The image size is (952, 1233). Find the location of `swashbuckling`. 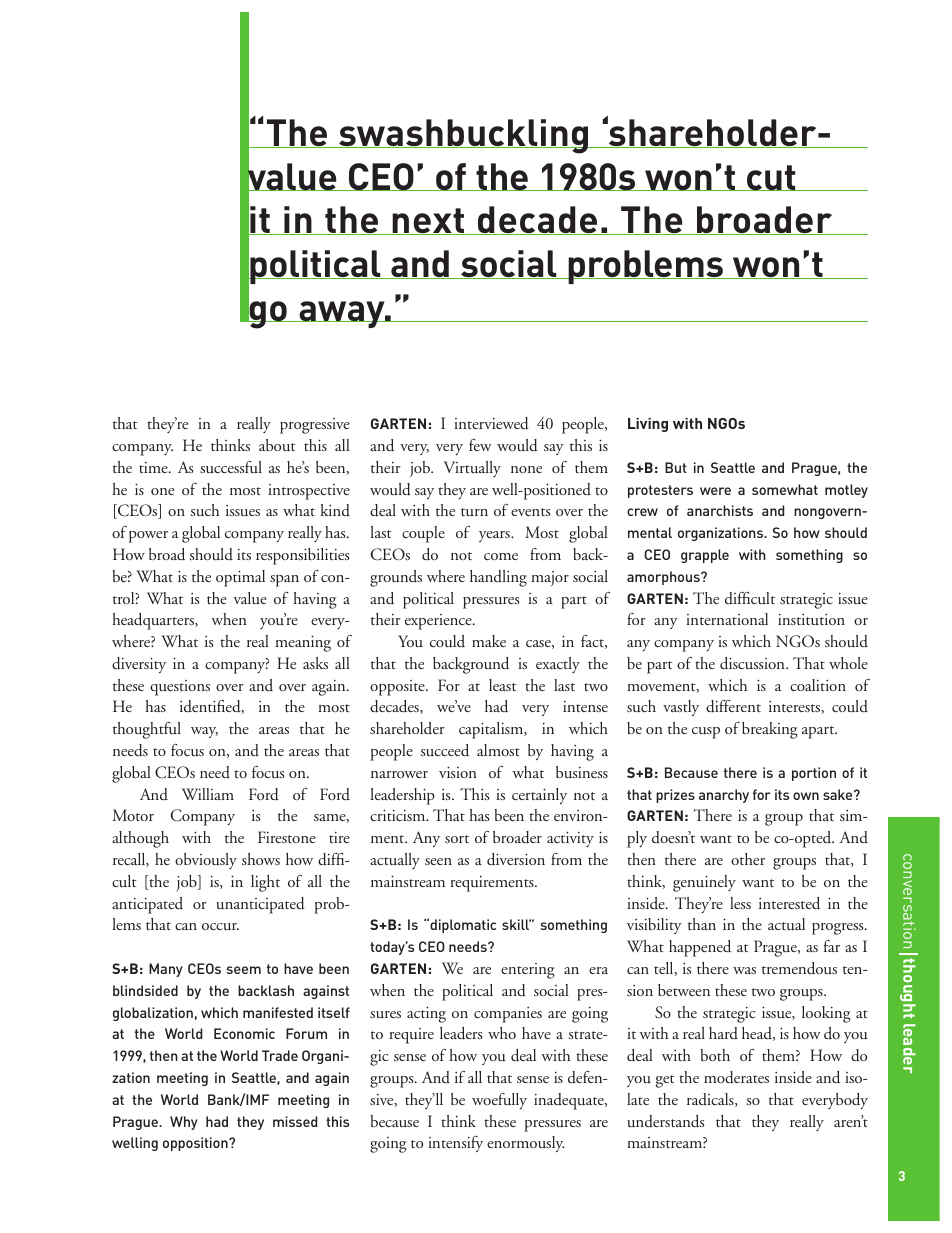

swashbuckling is located at coordinates (464, 136).
